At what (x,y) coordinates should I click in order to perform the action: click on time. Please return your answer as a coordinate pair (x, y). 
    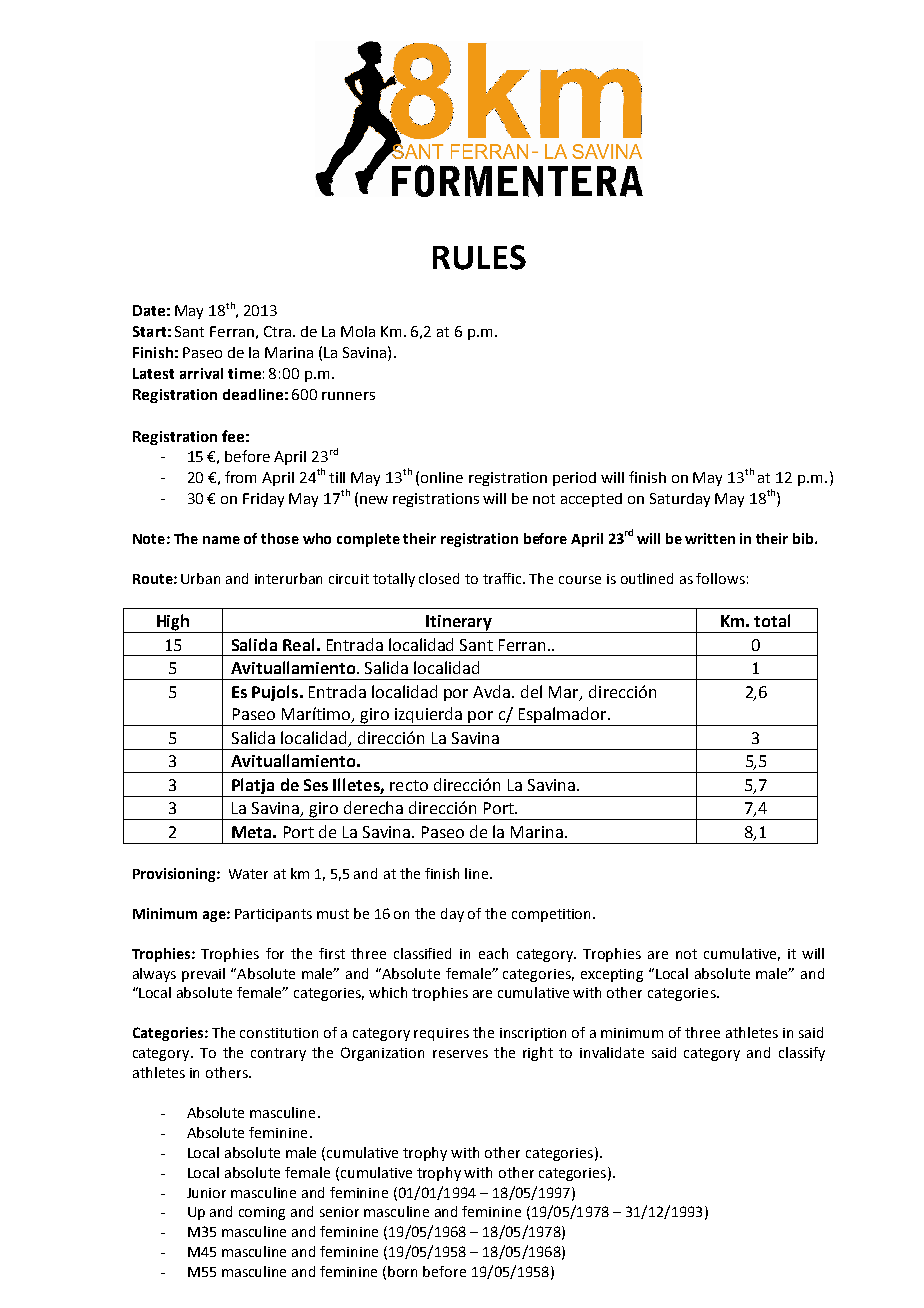
    Looking at the image, I should click on (244, 373).
